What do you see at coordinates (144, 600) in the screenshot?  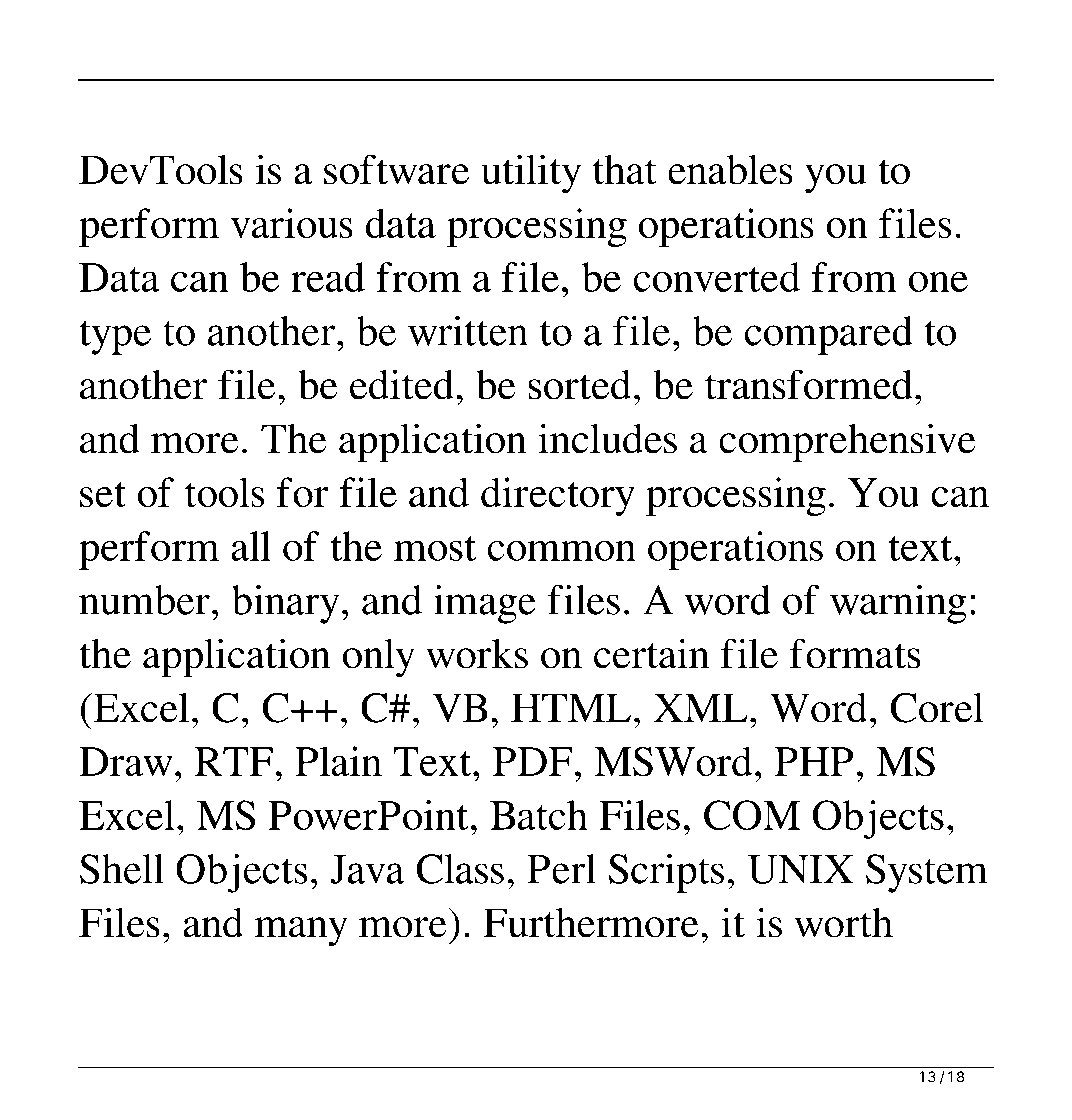 I see `number` at bounding box center [144, 600].
